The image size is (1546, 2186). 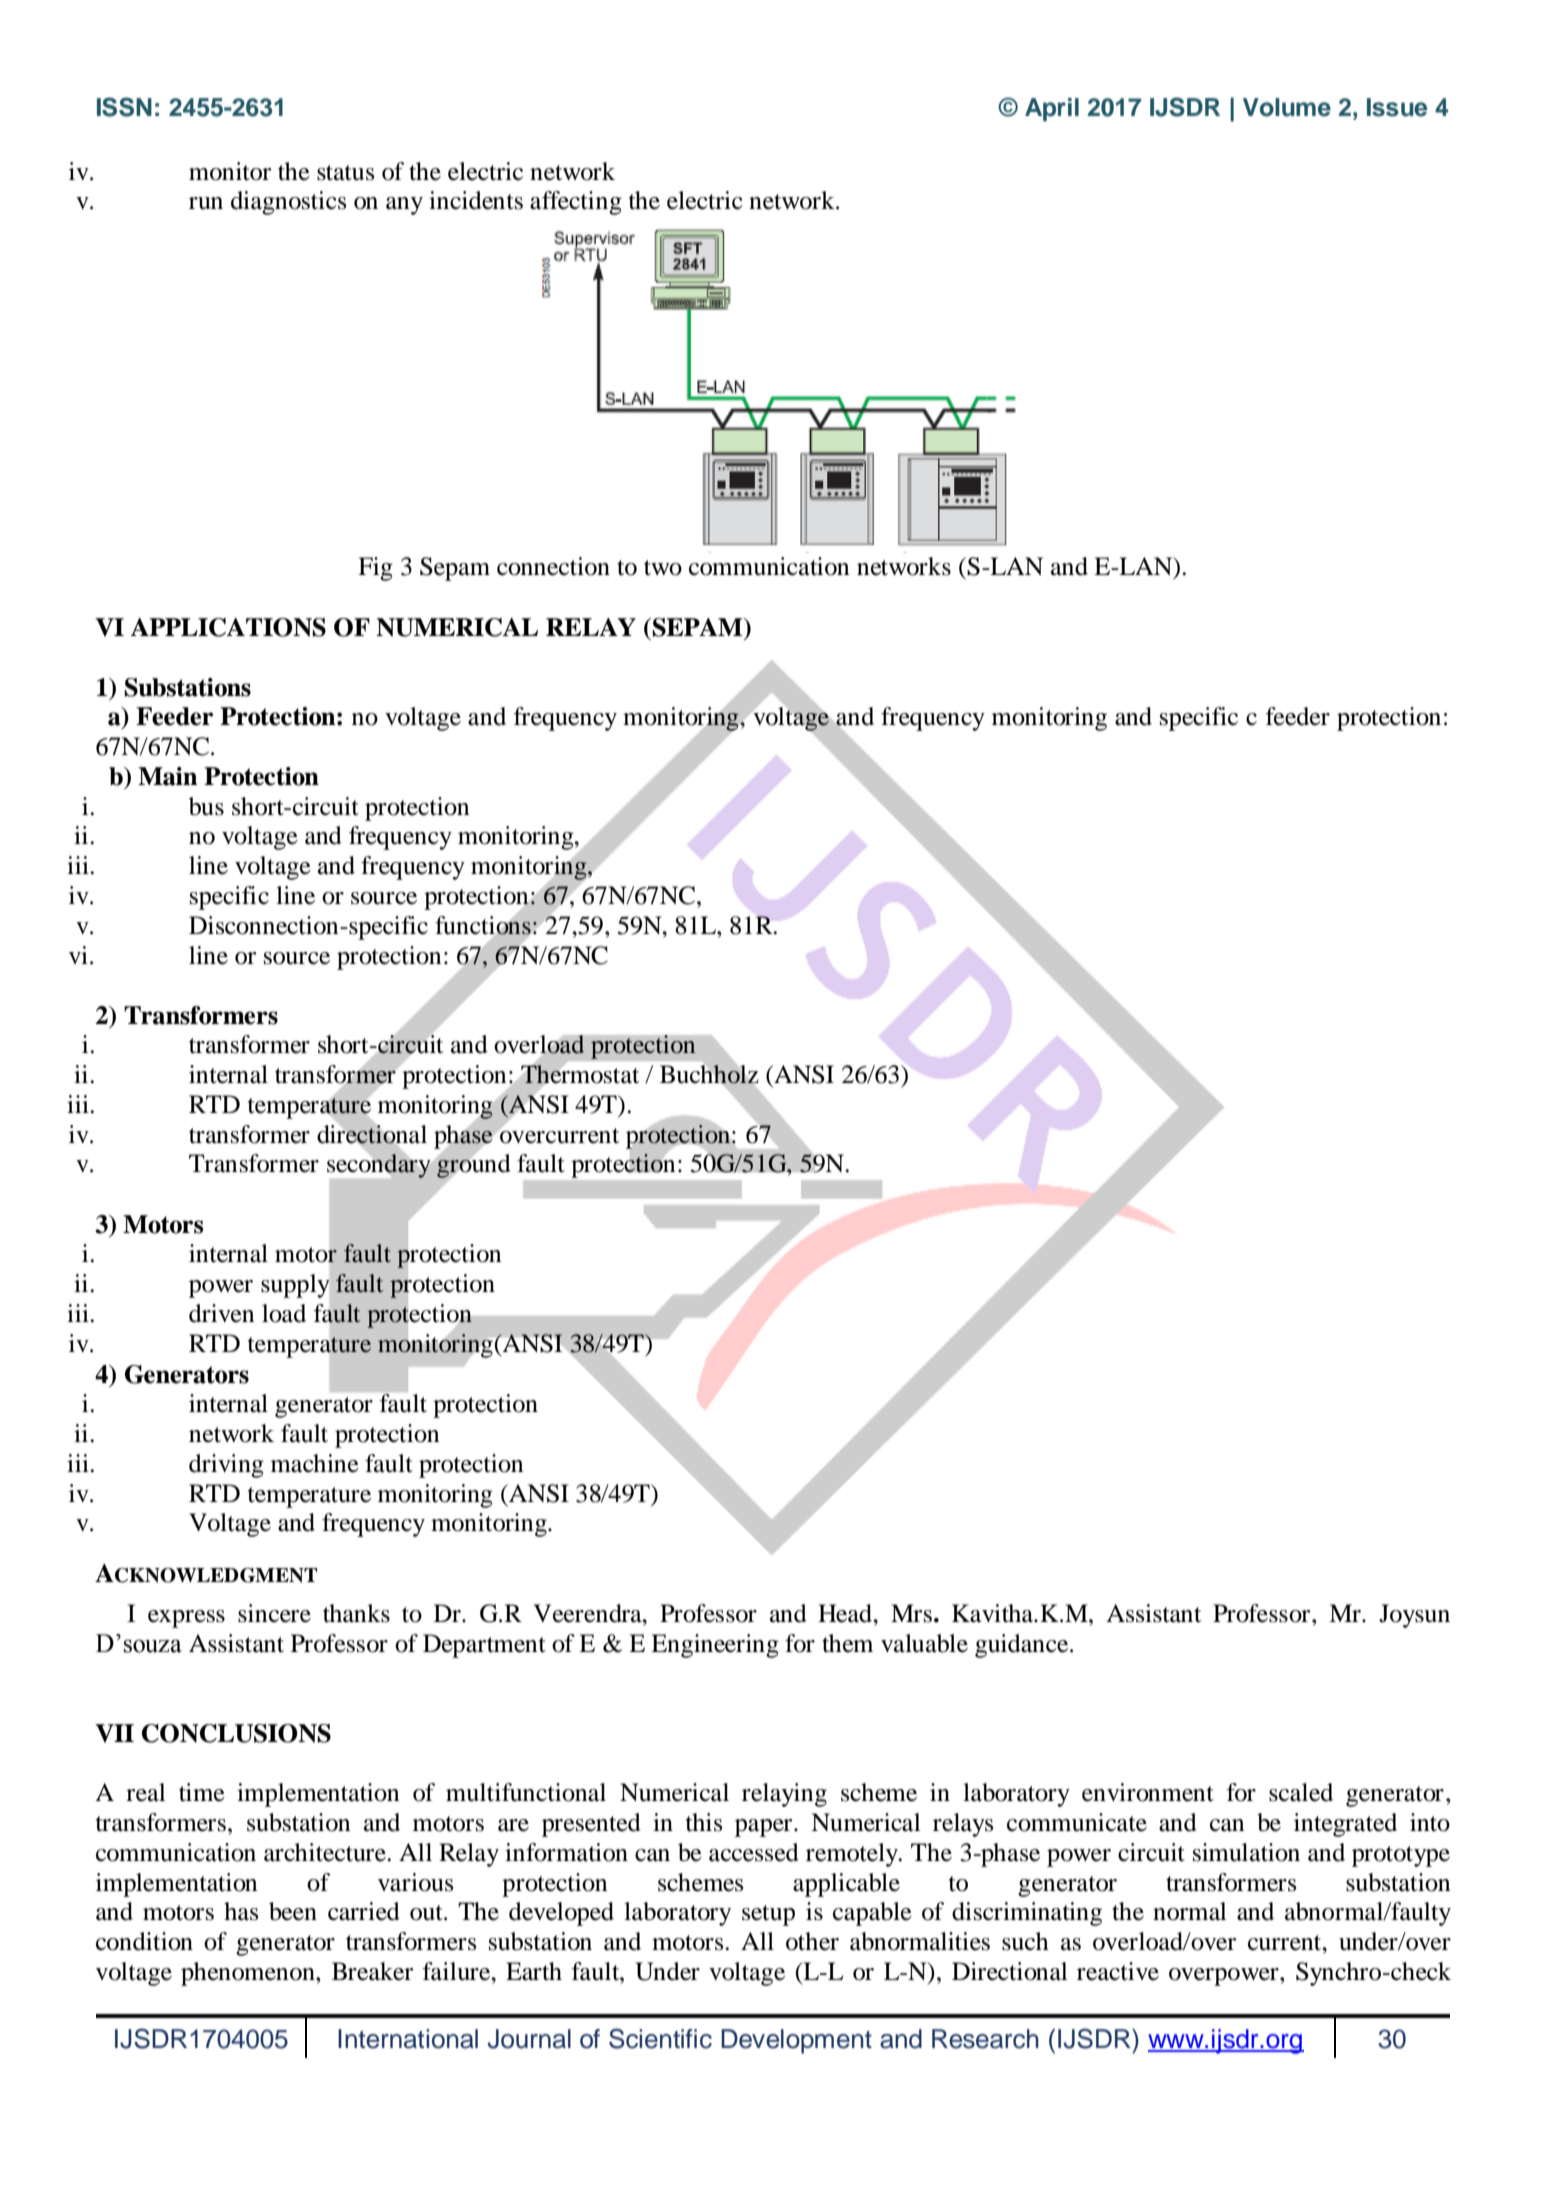 What do you see at coordinates (1287, 107) in the image?
I see `Volume` at bounding box center [1287, 107].
